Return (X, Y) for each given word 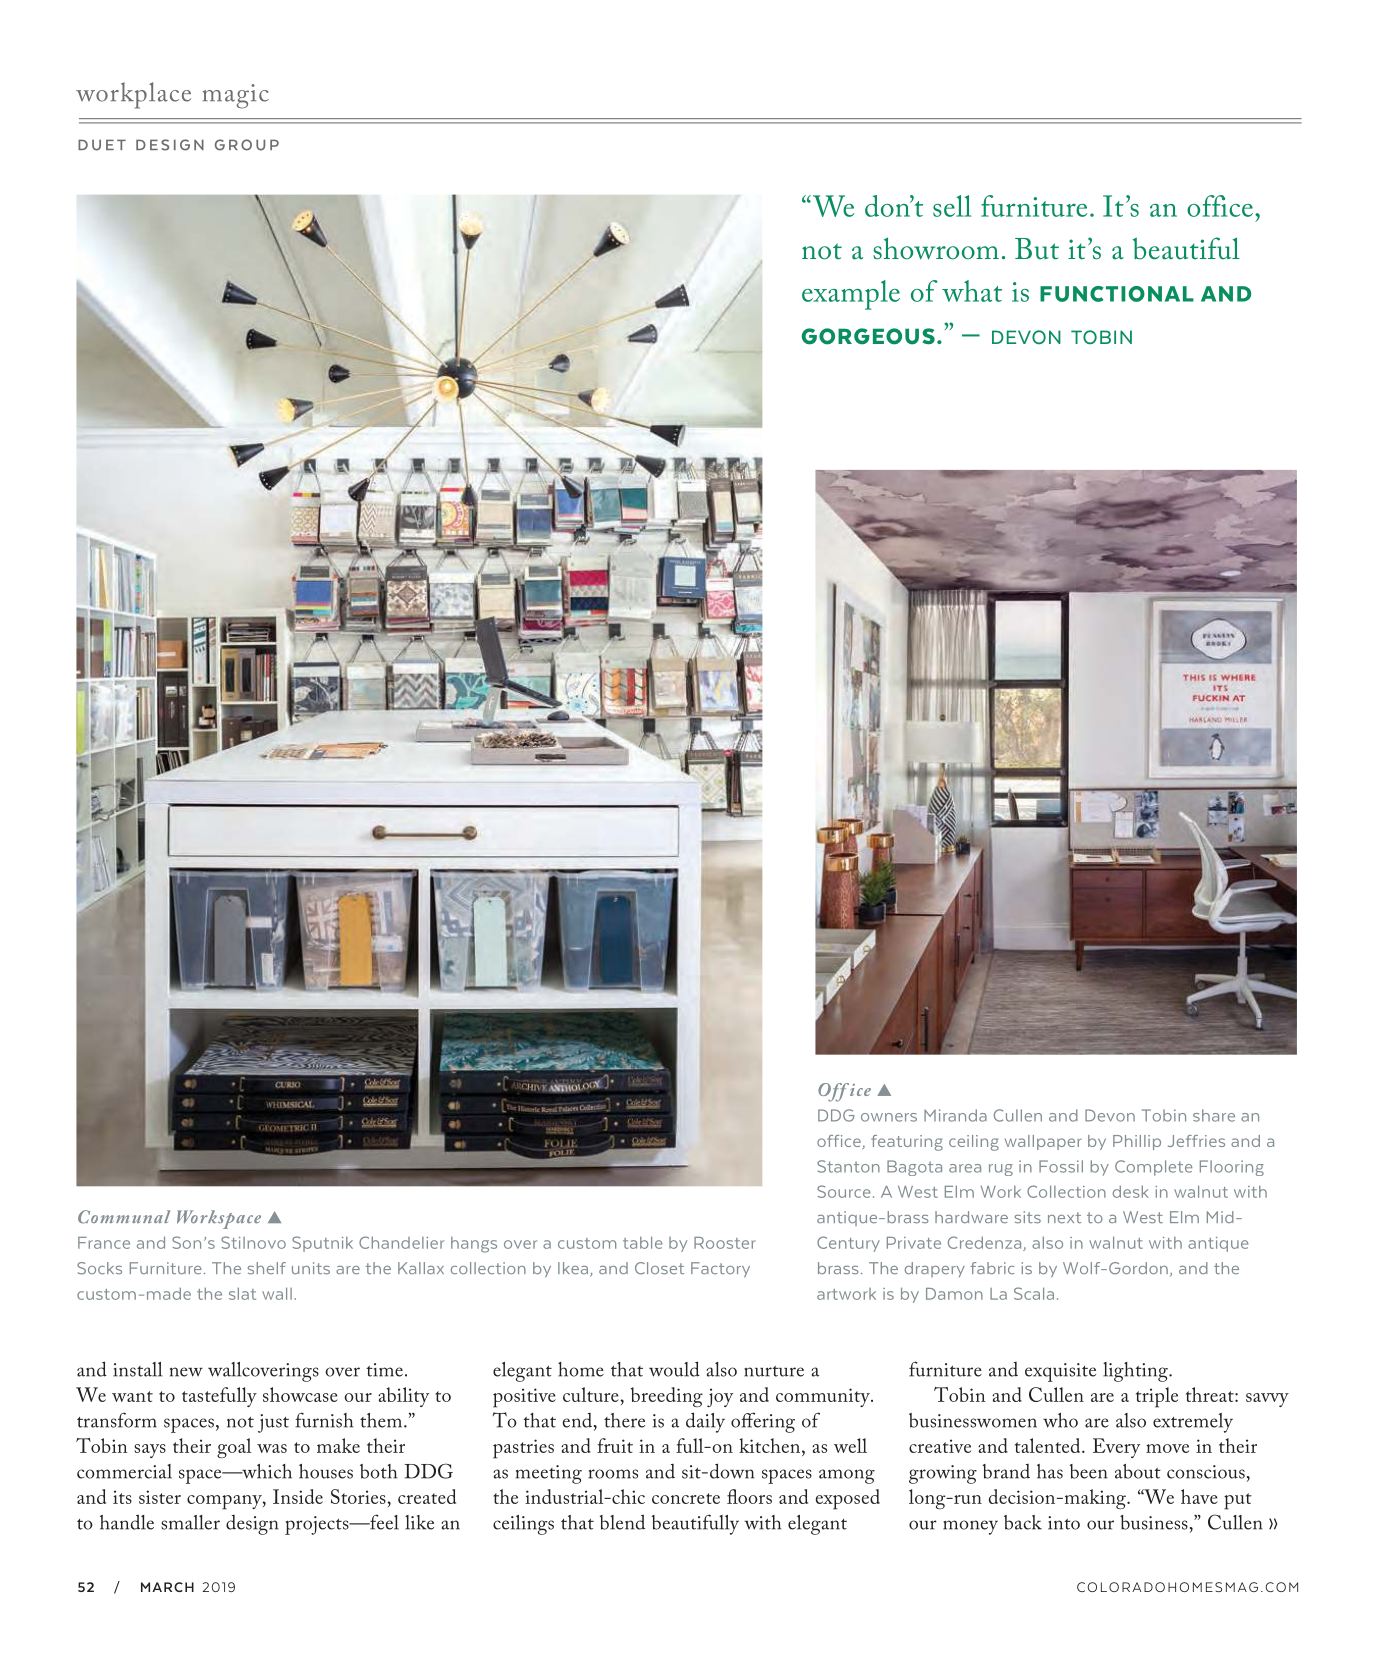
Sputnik (322, 1244)
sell (952, 206)
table (642, 1242)
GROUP (247, 145)
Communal (124, 1217)
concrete (686, 1498)
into (1064, 1523)
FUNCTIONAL (1117, 294)
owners (889, 1117)
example (851, 295)
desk (1131, 1191)
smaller (190, 1522)
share (1214, 1115)
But (1037, 249)
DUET (102, 145)
